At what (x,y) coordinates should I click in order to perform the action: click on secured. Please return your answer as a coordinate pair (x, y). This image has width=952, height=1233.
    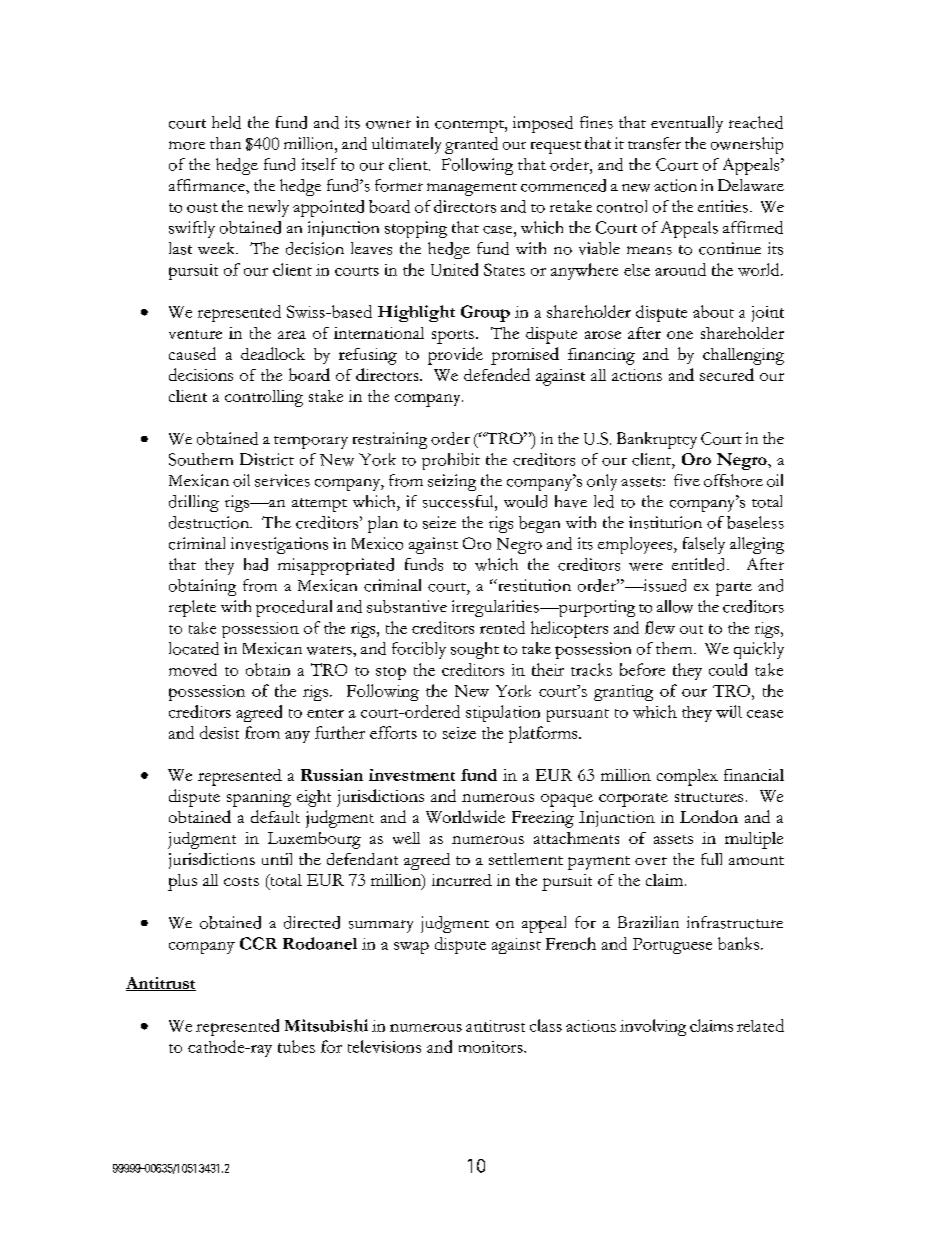
    Looking at the image, I should click on (727, 374).
